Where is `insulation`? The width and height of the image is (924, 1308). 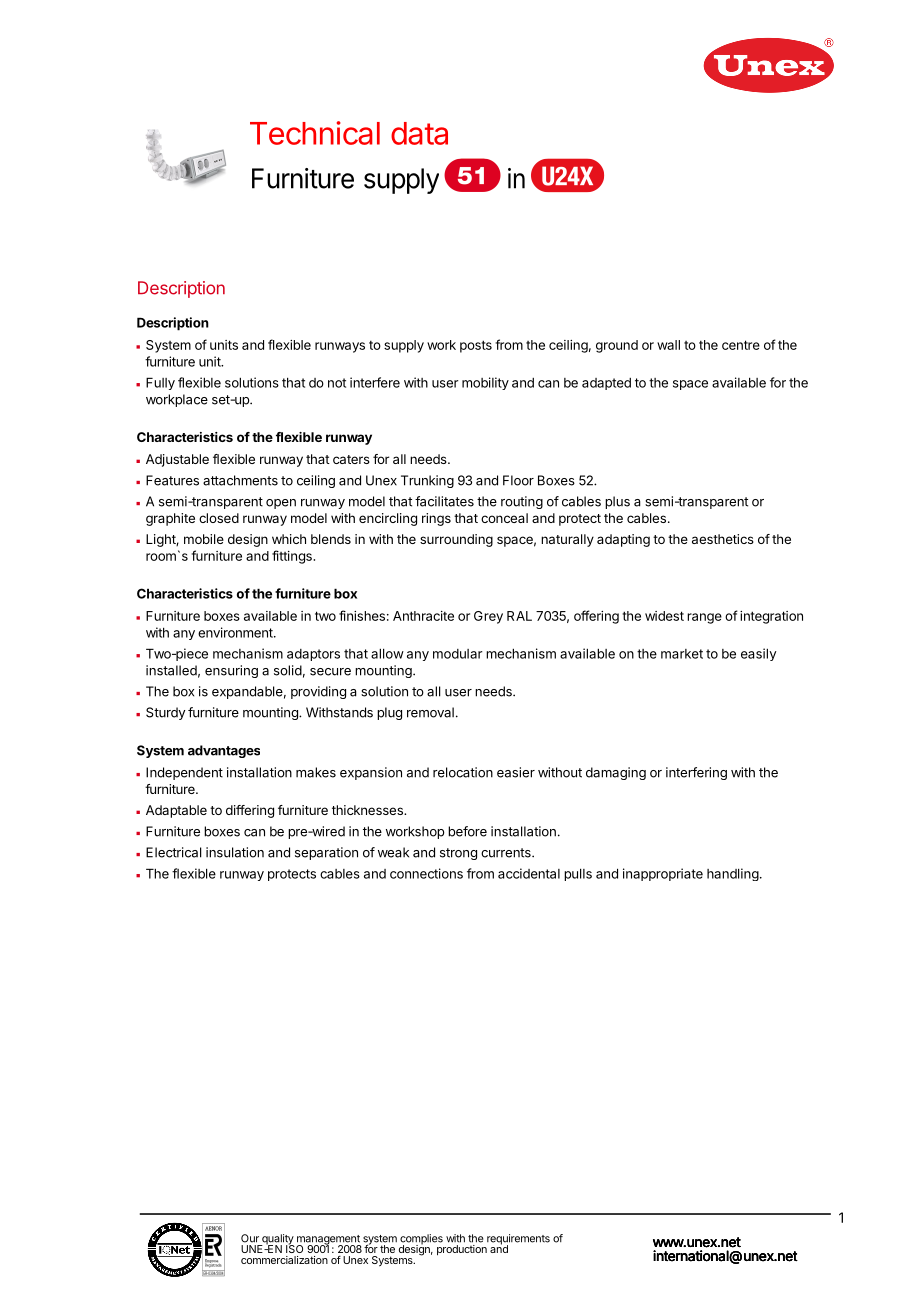 insulation is located at coordinates (235, 852).
